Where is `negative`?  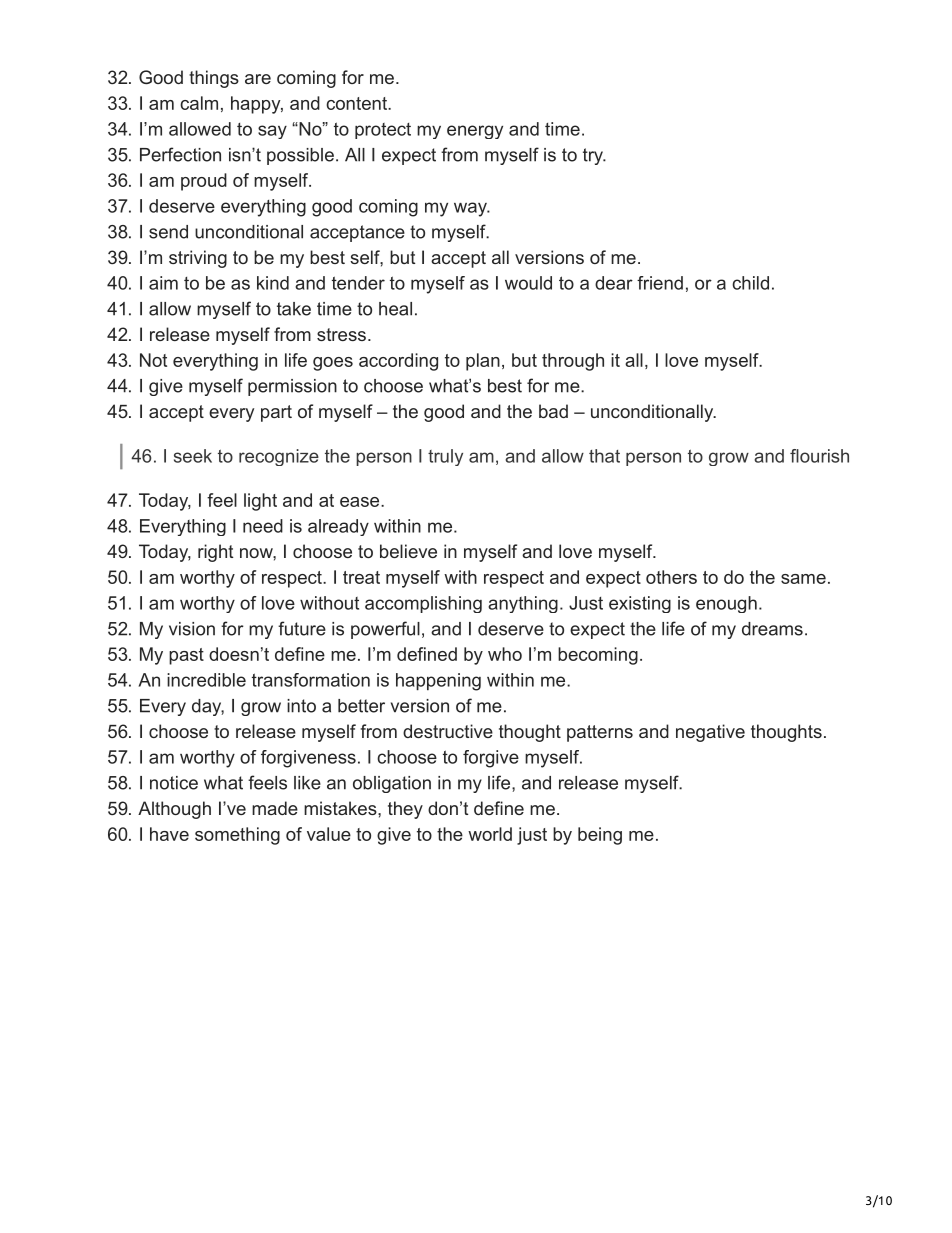 negative is located at coordinates (710, 733).
